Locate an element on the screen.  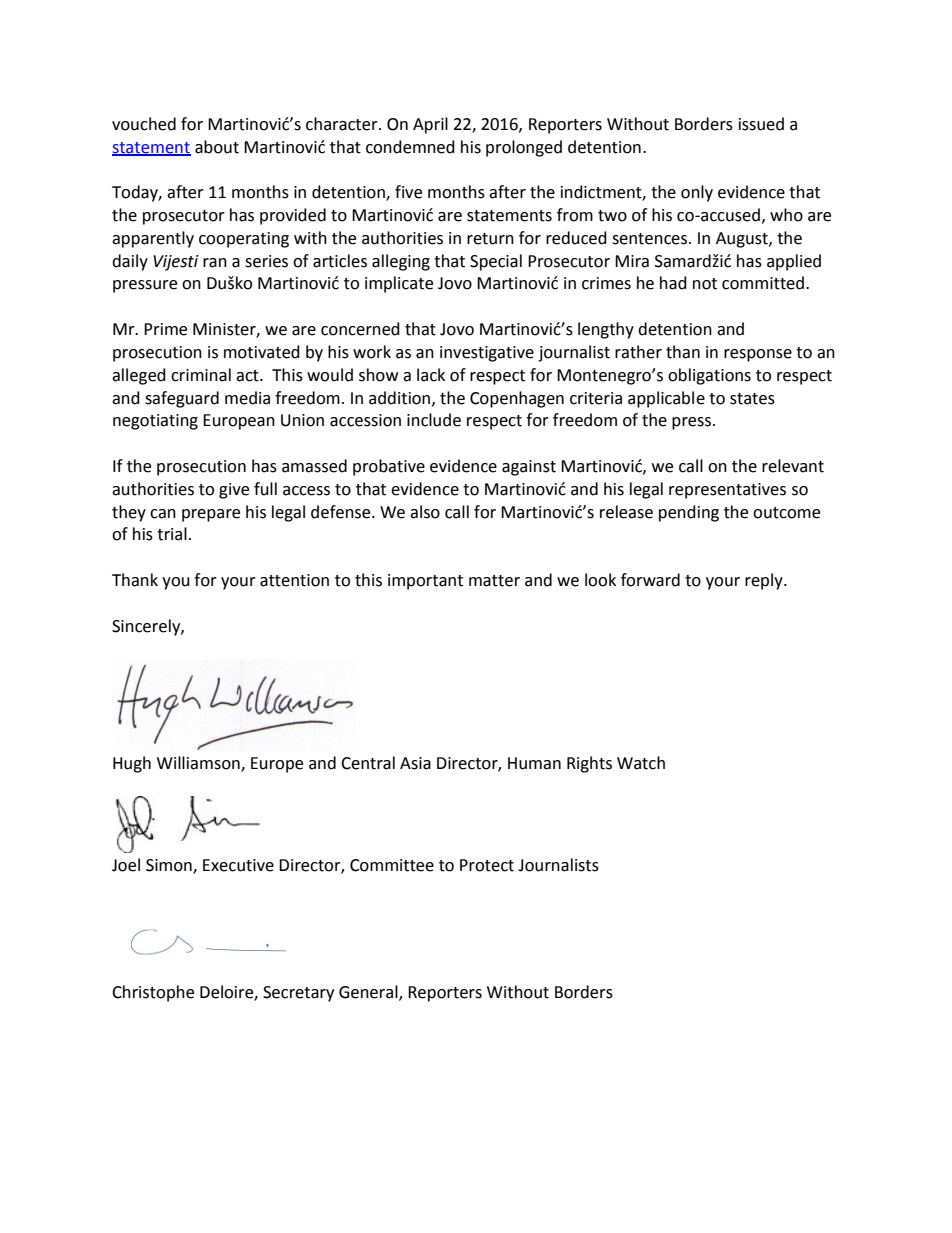
General is located at coordinates (369, 992).
